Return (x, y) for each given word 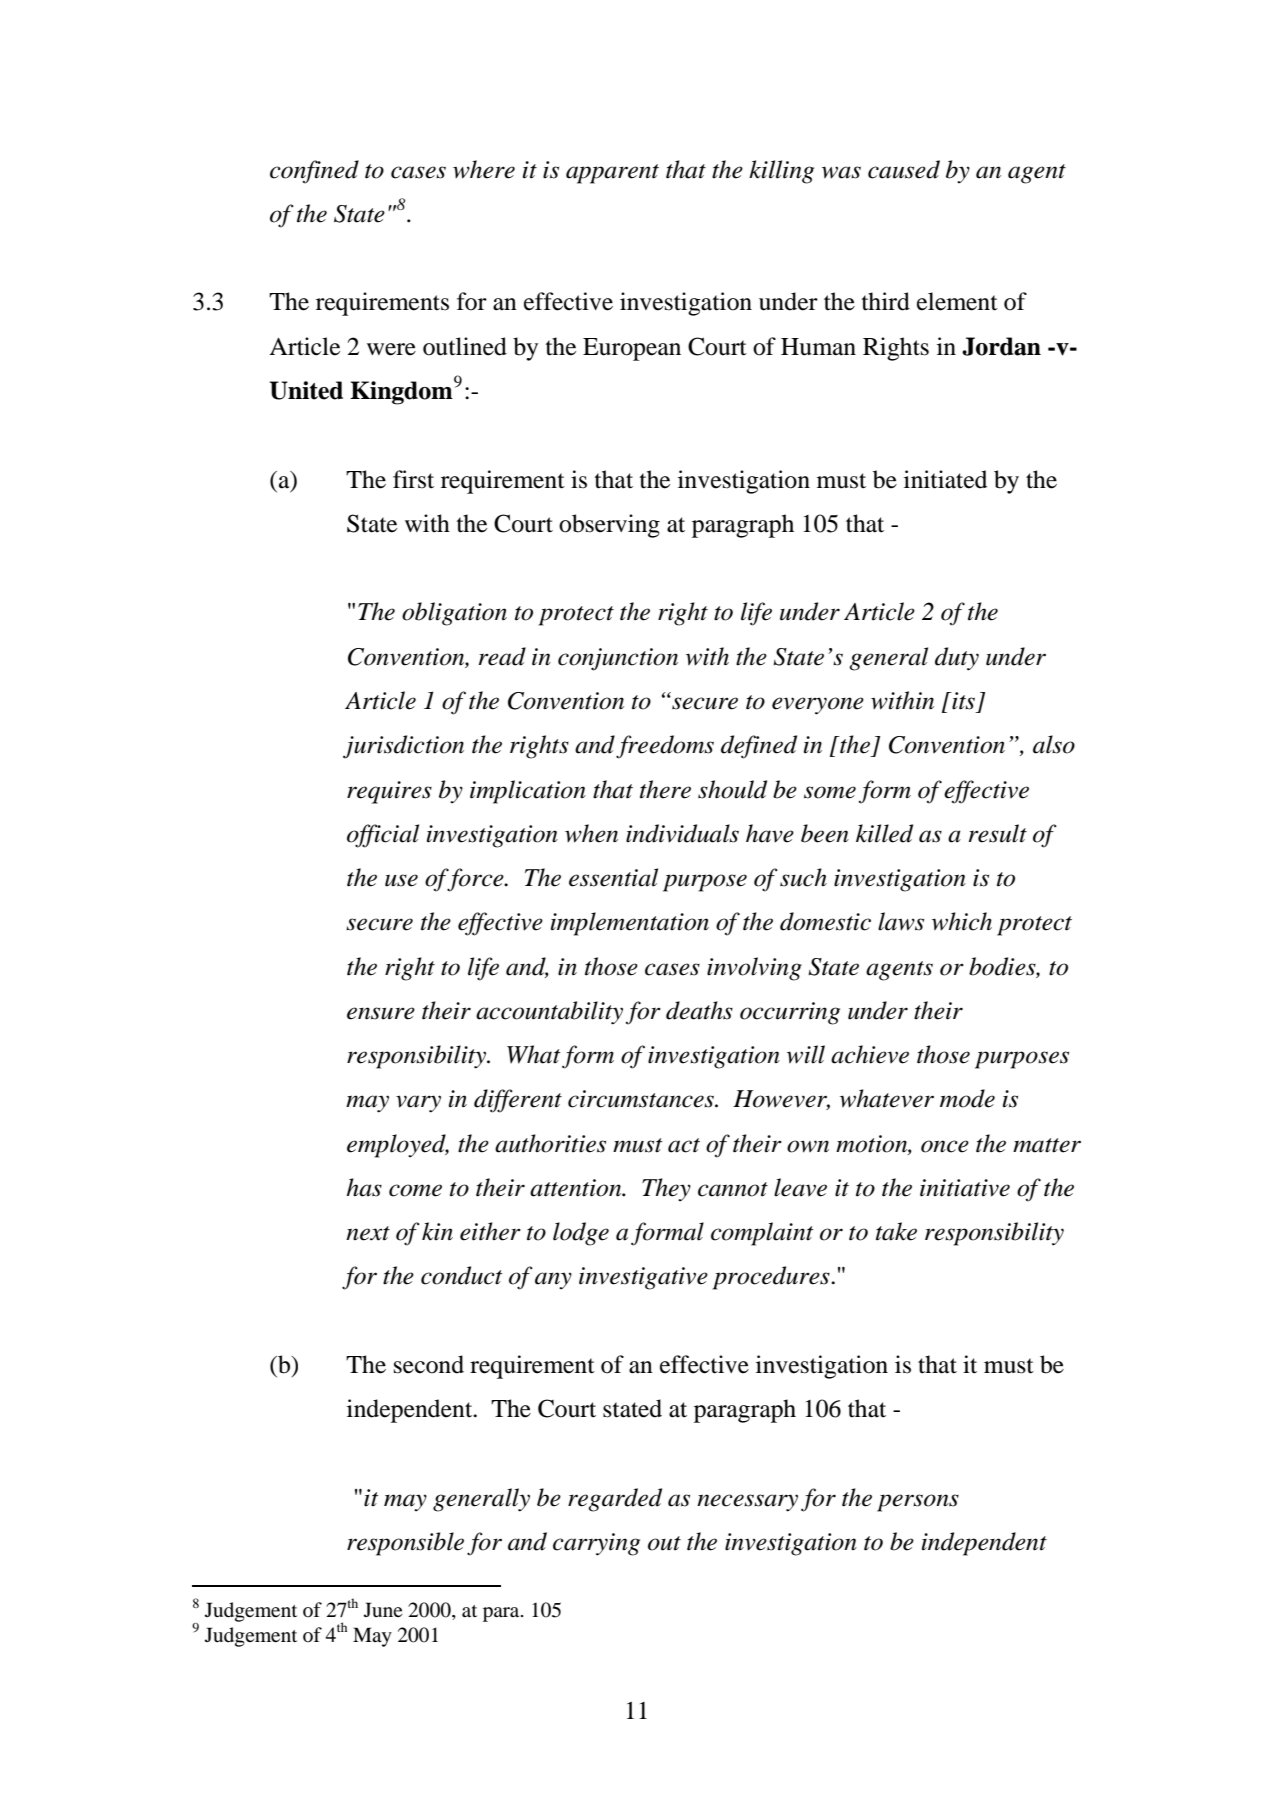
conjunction (618, 659)
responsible (405, 1544)
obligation (454, 614)
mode (967, 1098)
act (684, 1145)
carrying (596, 1544)
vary (418, 1104)
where (484, 169)
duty (957, 659)
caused (904, 169)
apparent (612, 174)
